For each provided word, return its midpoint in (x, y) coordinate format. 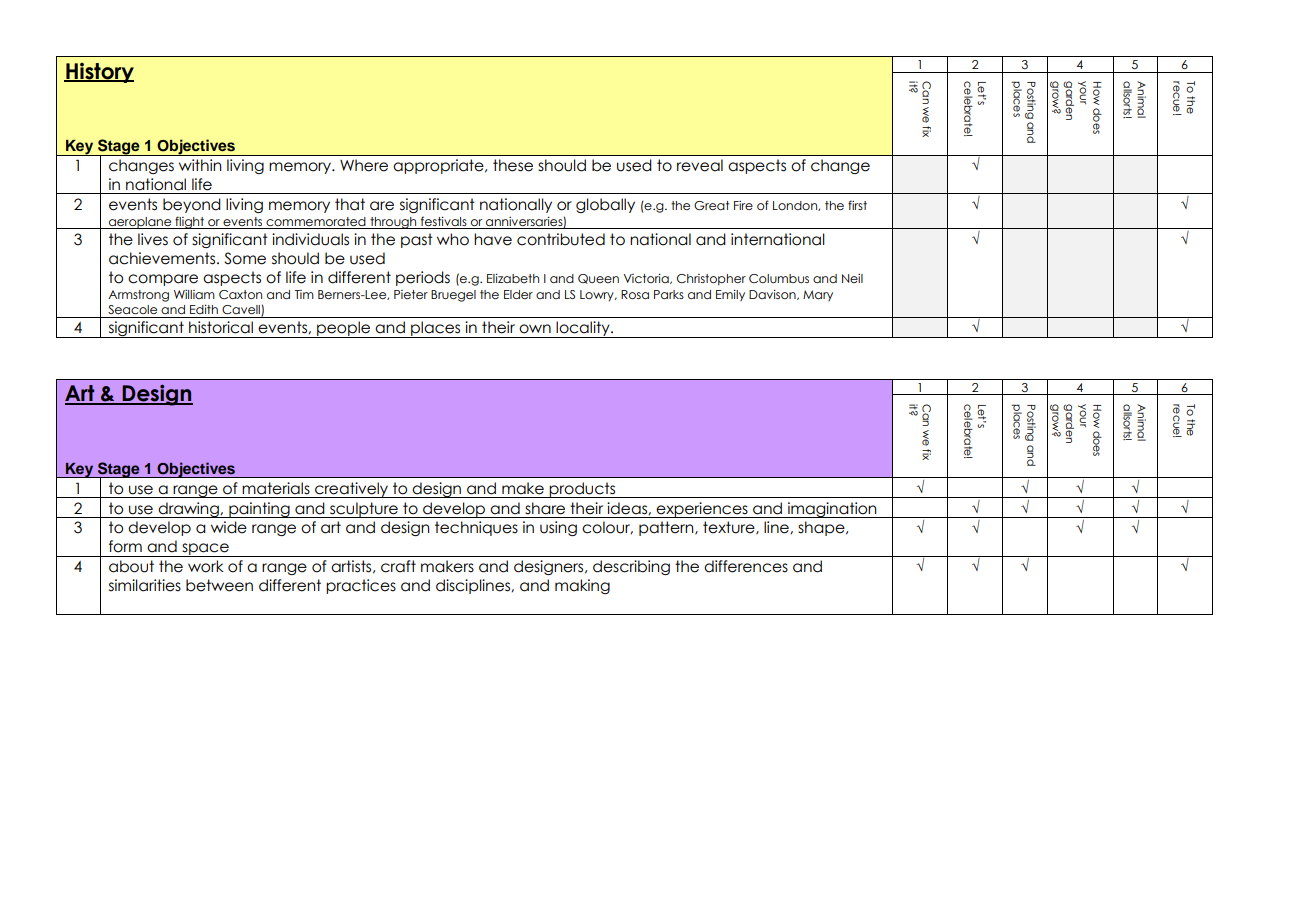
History (99, 73)
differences (746, 566)
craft (398, 566)
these (513, 165)
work (206, 566)
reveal (700, 165)
